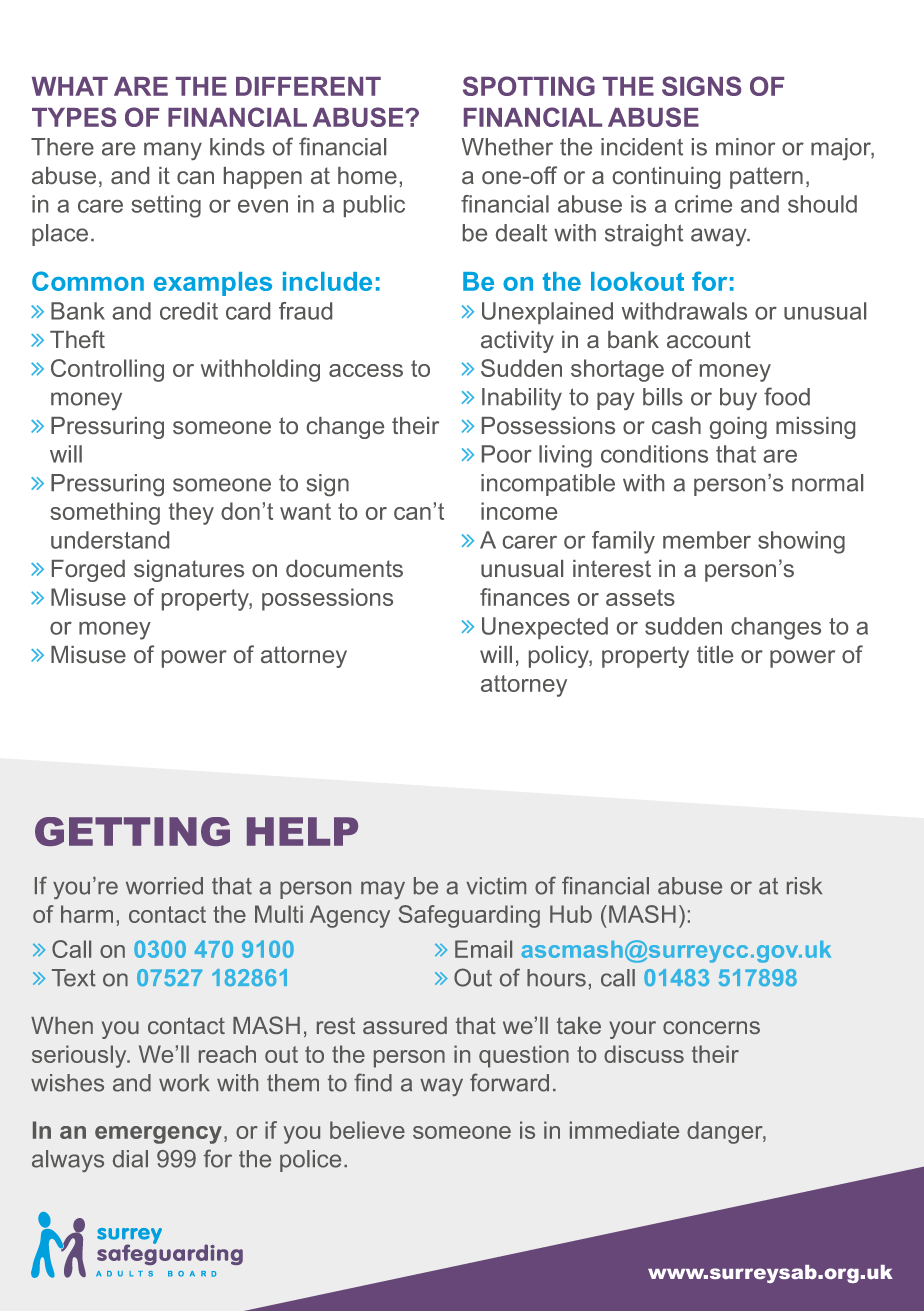 This screenshot has height=1311, width=924. Describe the element at coordinates (130, 1159) in the screenshot. I see `dial` at that location.
